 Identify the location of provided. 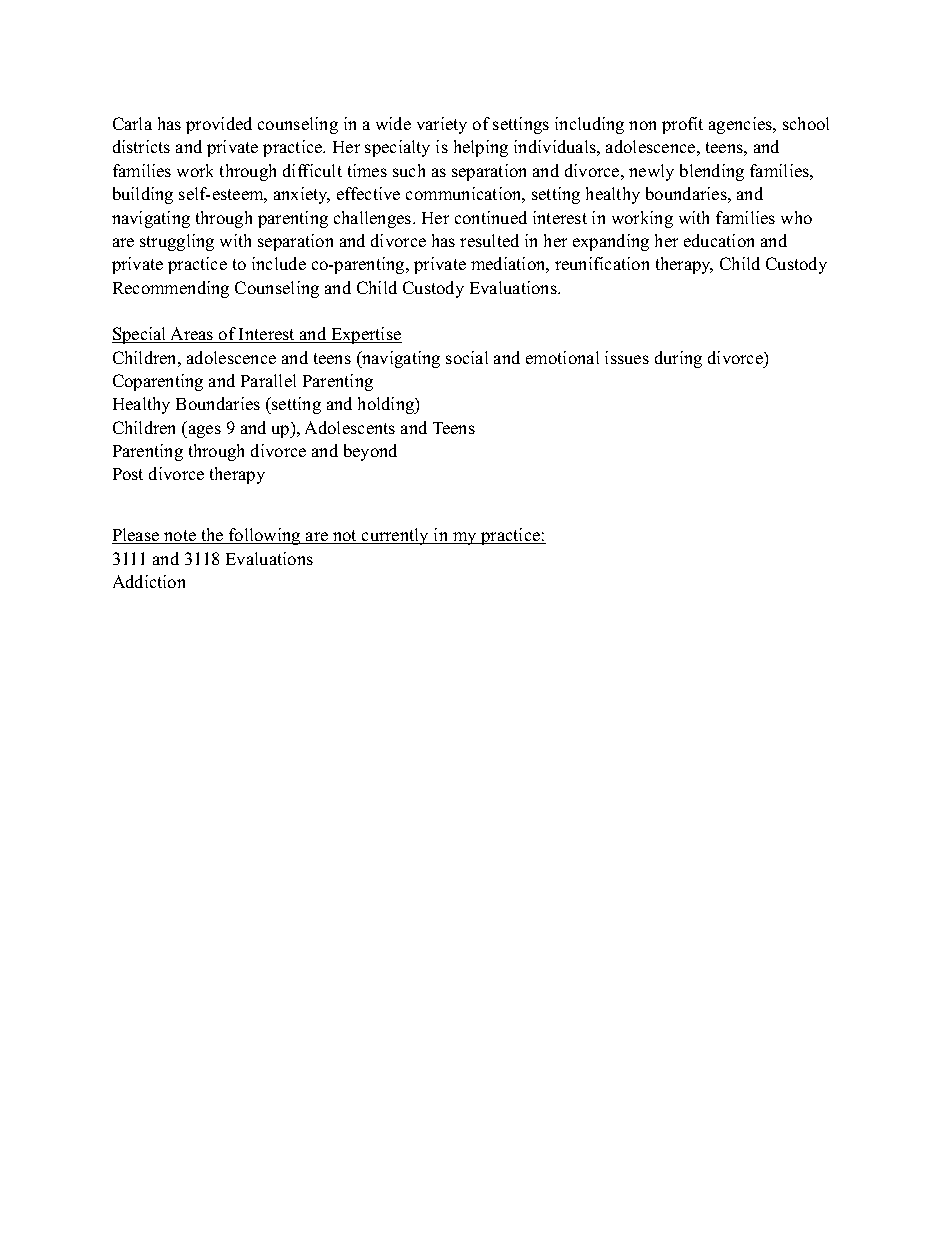
(219, 125).
